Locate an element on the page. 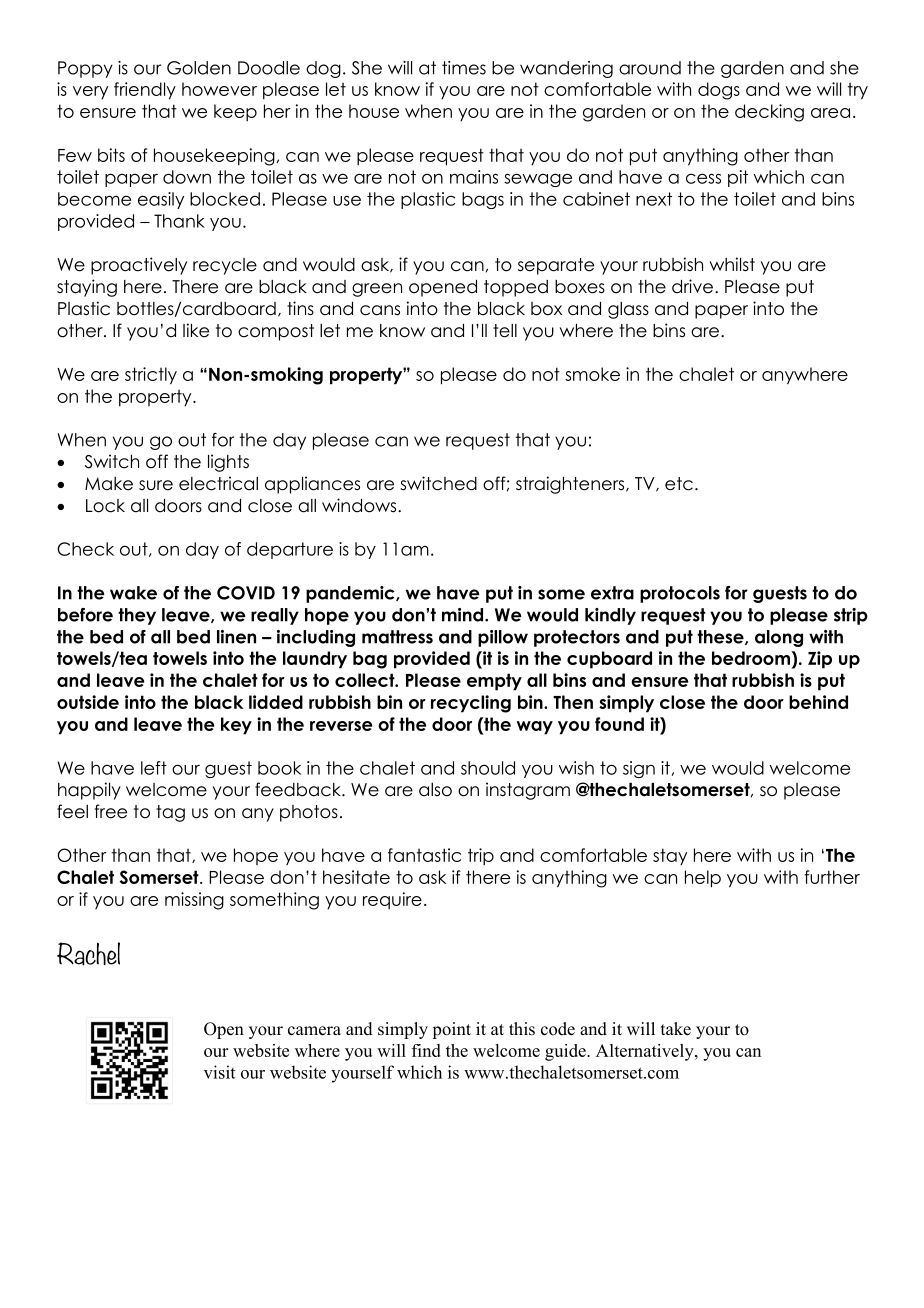  decking is located at coordinates (769, 113).
